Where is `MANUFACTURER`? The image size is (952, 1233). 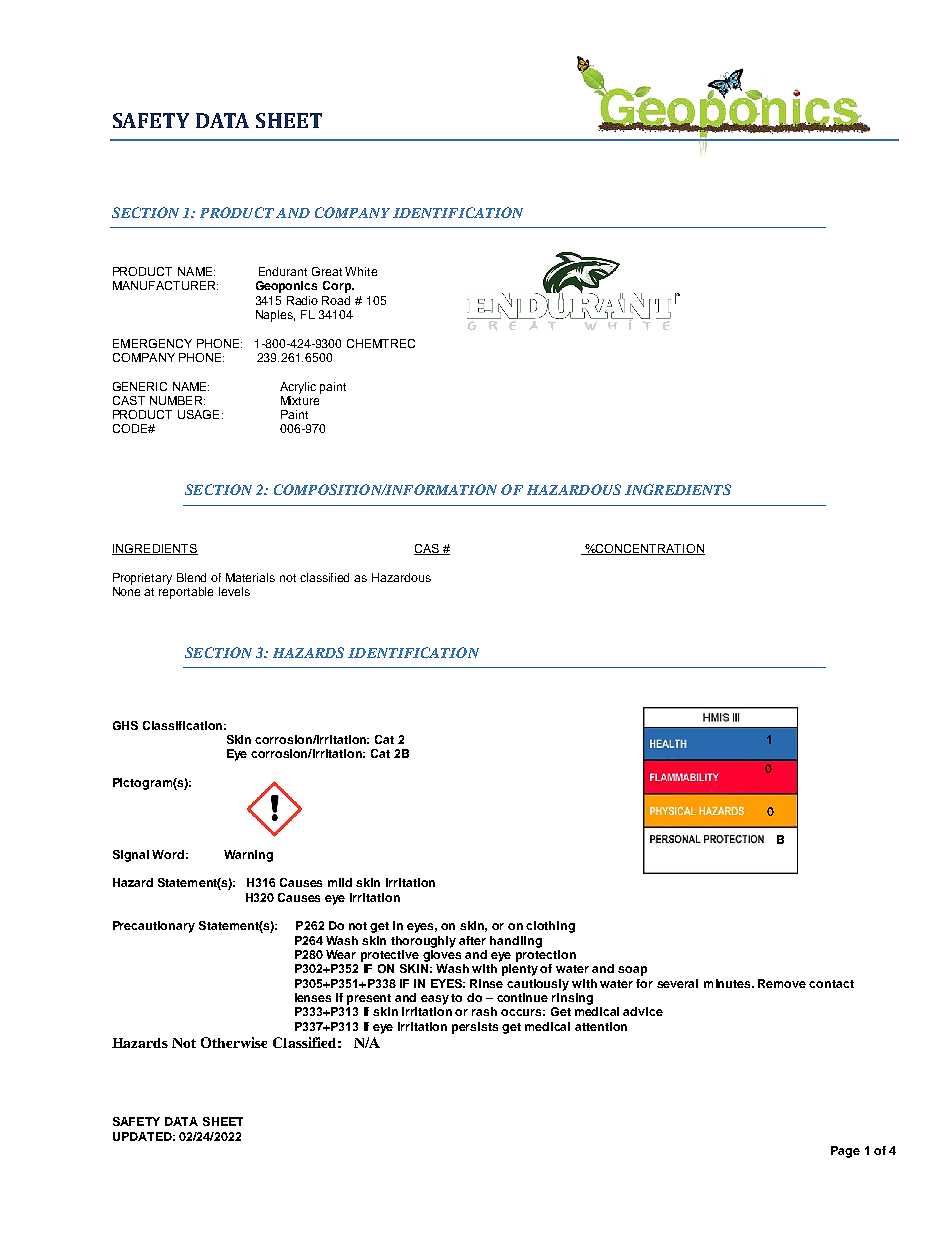
MANUFACTURER is located at coordinates (165, 285).
